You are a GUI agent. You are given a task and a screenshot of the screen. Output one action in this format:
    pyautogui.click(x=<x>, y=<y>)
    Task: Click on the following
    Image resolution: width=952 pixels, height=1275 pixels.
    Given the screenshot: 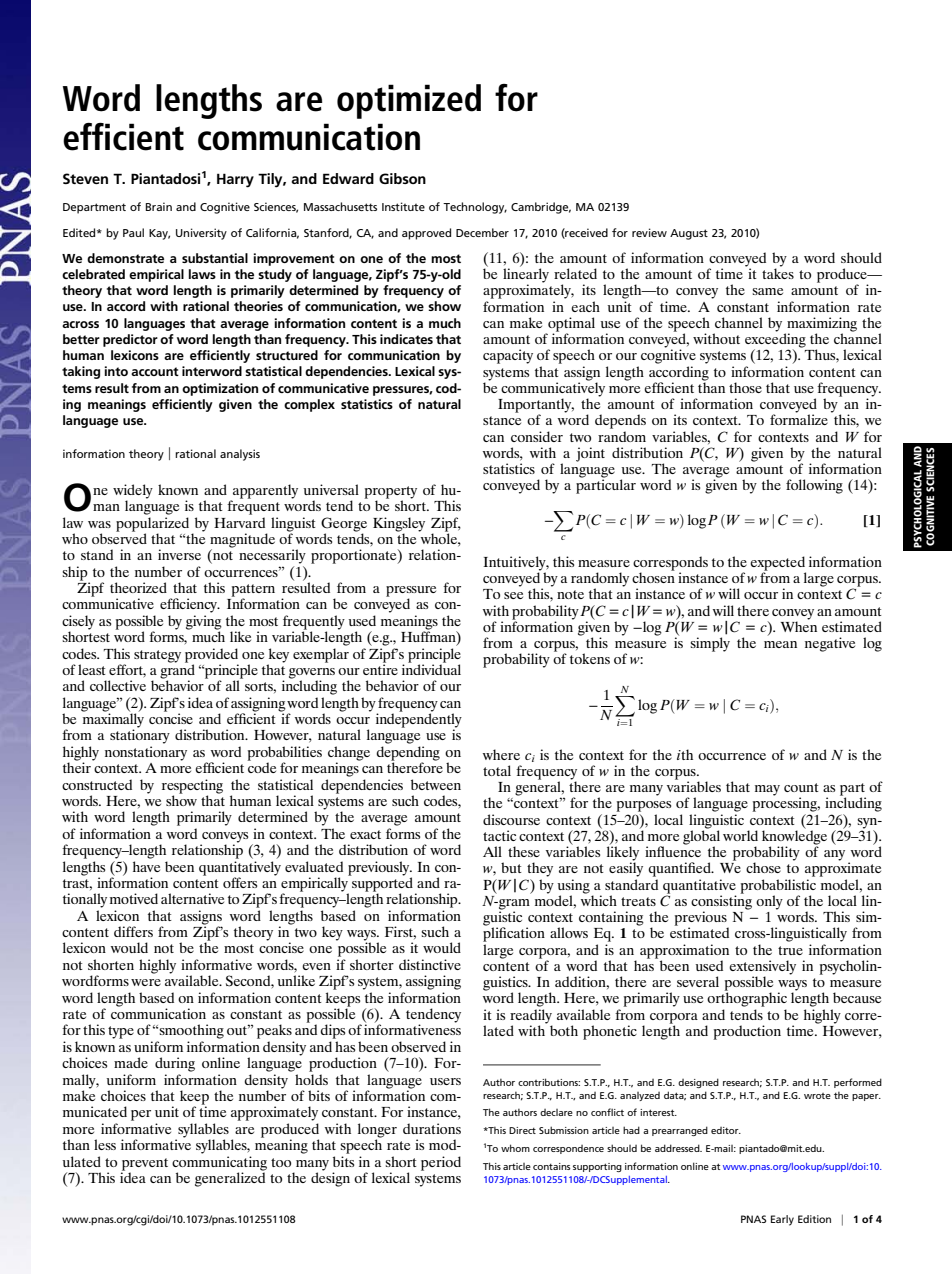 What is the action you would take?
    pyautogui.click(x=814, y=486)
